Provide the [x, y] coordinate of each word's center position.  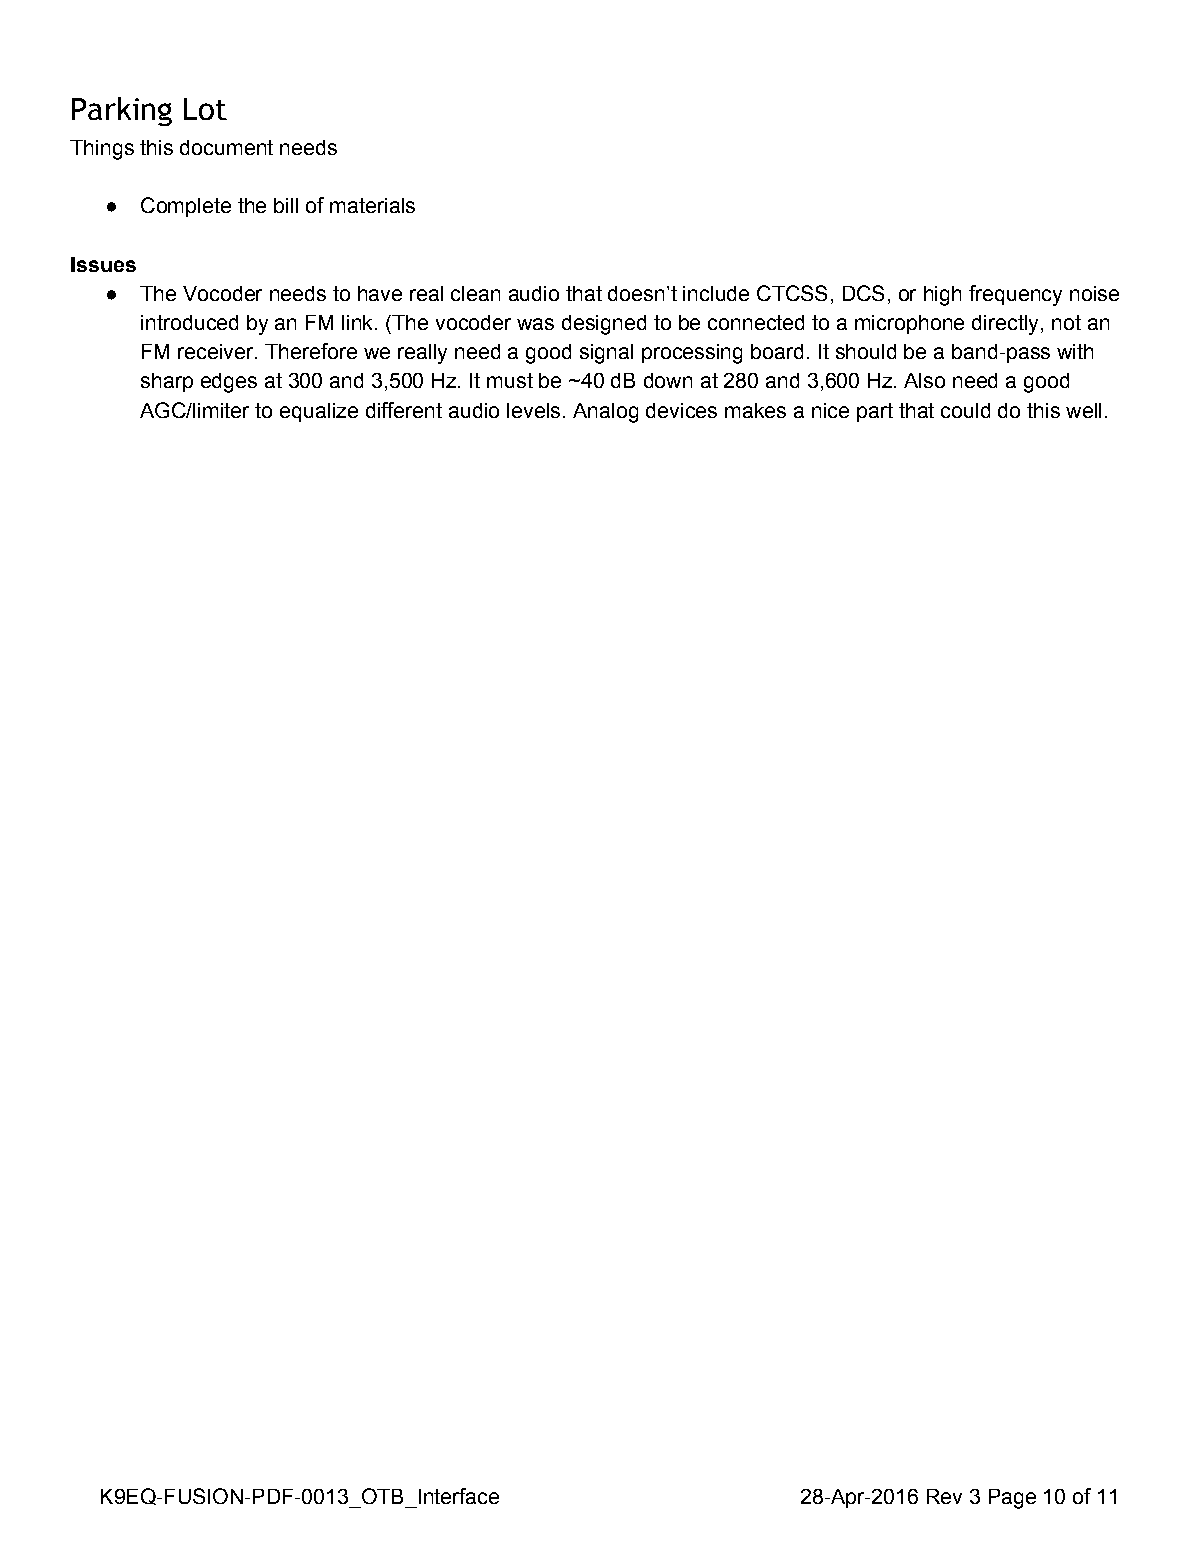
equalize [319, 412]
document [226, 147]
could [965, 410]
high [942, 296]
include [716, 293]
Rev [944, 1496]
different [404, 410]
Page [1012, 1499]
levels [533, 410]
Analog [605, 413]
